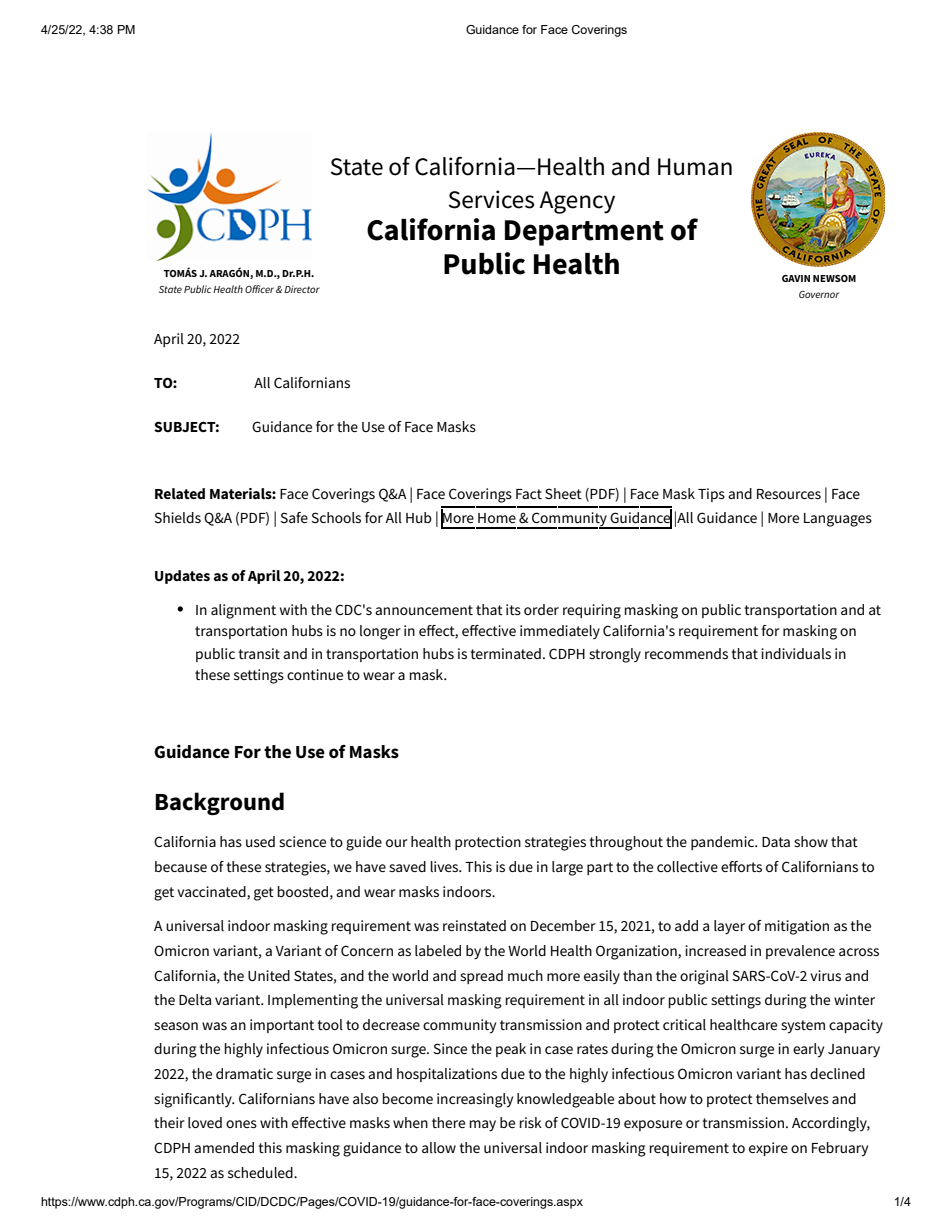 This screenshot has width=952, height=1232. I want to click on risk, so click(530, 1122).
